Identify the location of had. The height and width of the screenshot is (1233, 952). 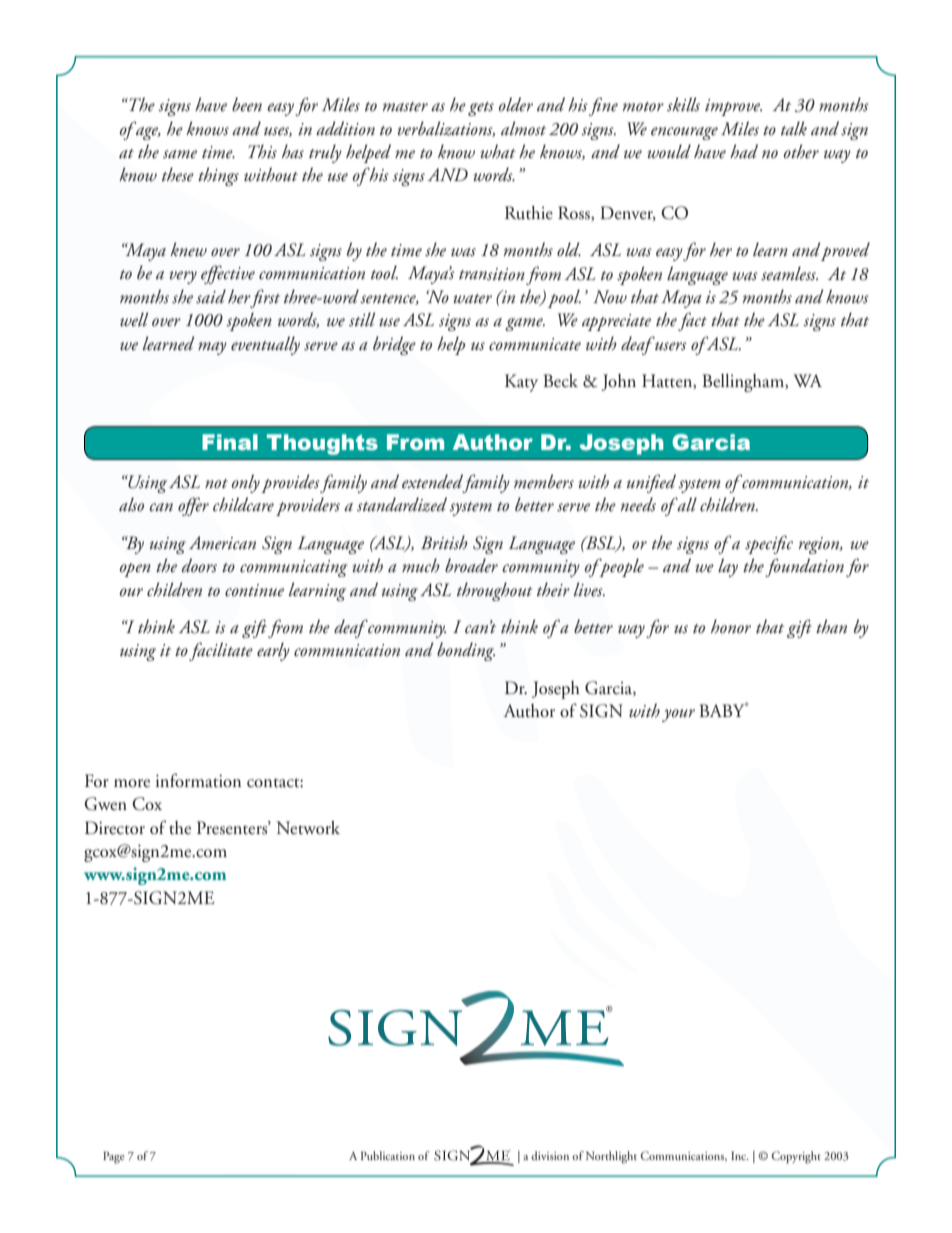
(744, 151).
